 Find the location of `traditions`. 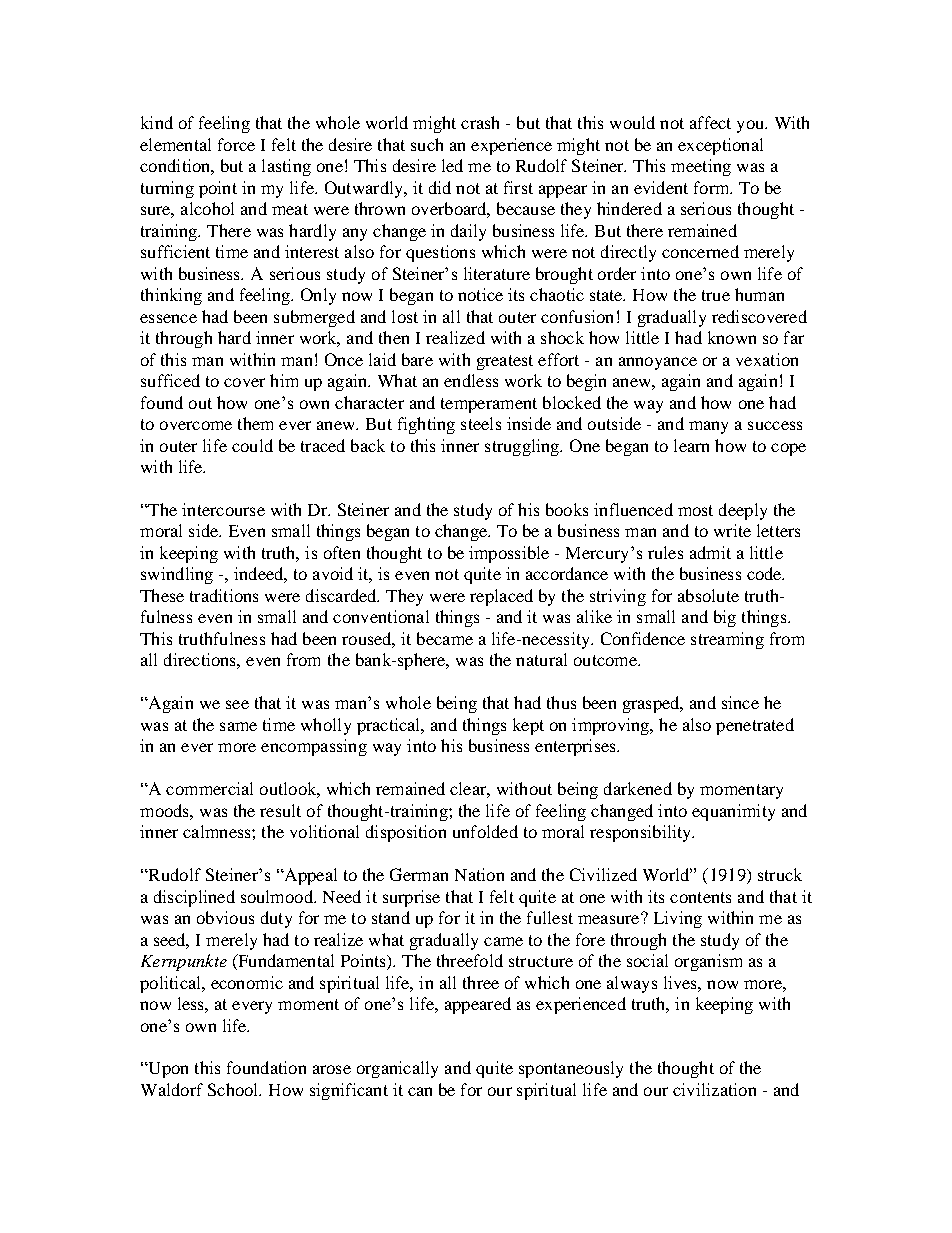

traditions is located at coordinates (224, 595).
